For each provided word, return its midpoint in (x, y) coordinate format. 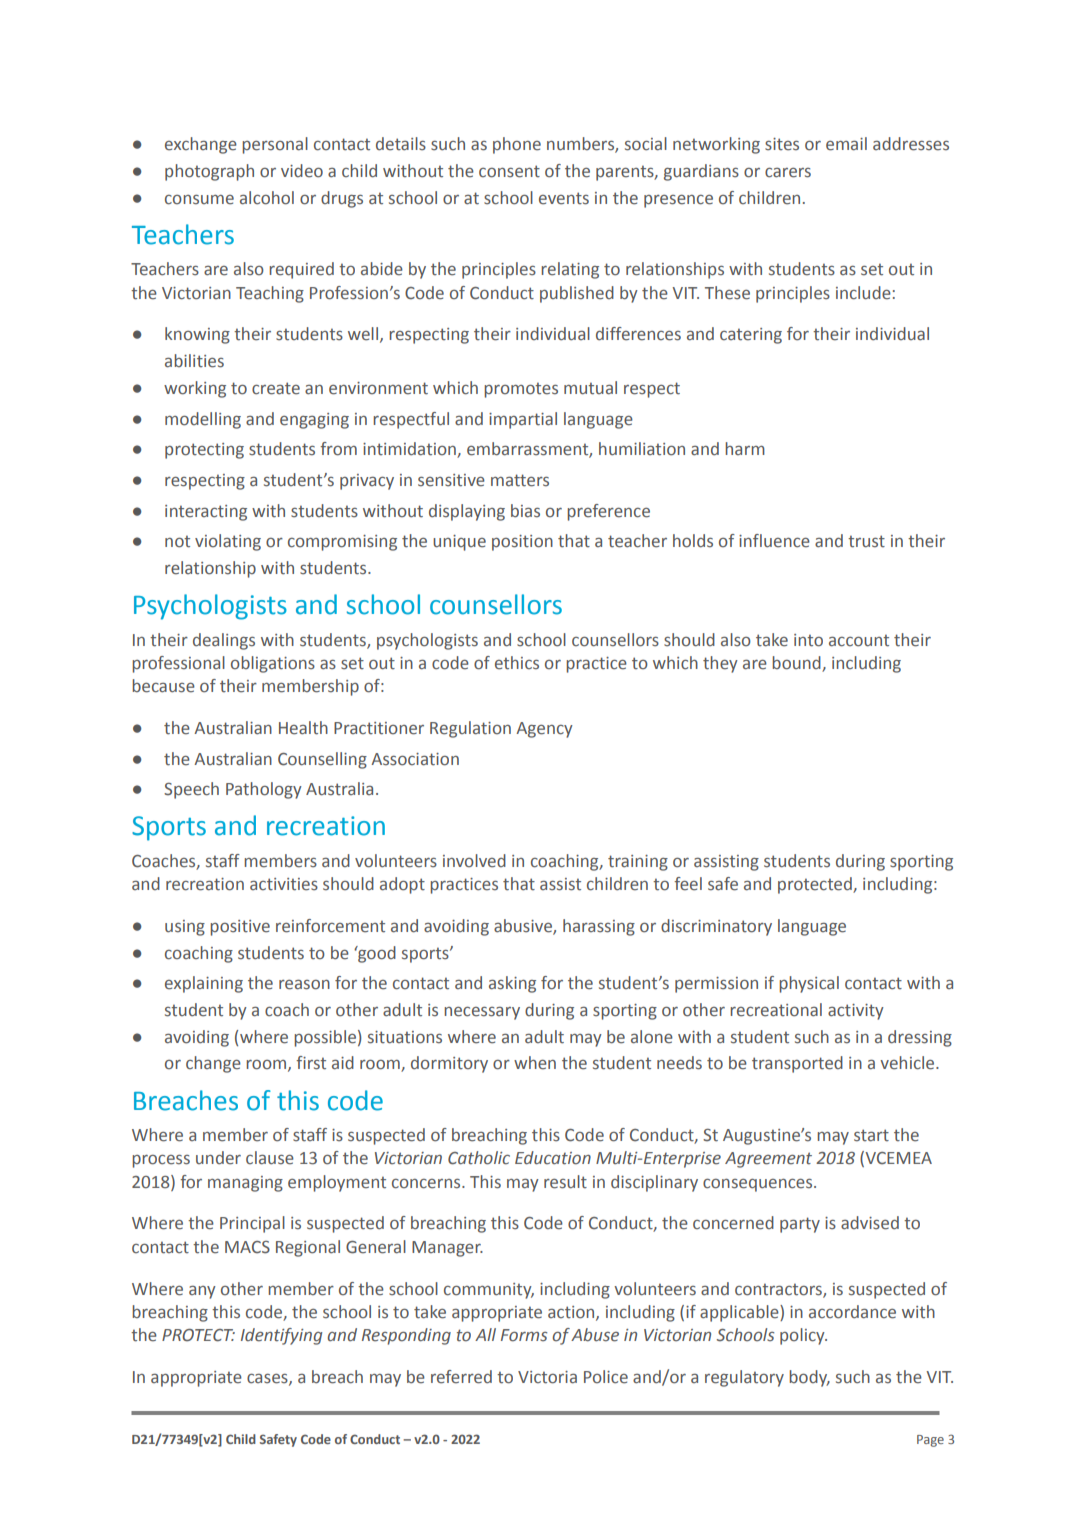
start (871, 1135)
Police (606, 1377)
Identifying (281, 1336)
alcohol (267, 198)
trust (866, 541)
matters (520, 480)
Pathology (264, 790)
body (809, 1378)
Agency (544, 730)
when (535, 1063)
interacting (206, 513)
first (311, 1063)
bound (797, 664)
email (846, 144)
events (564, 198)
